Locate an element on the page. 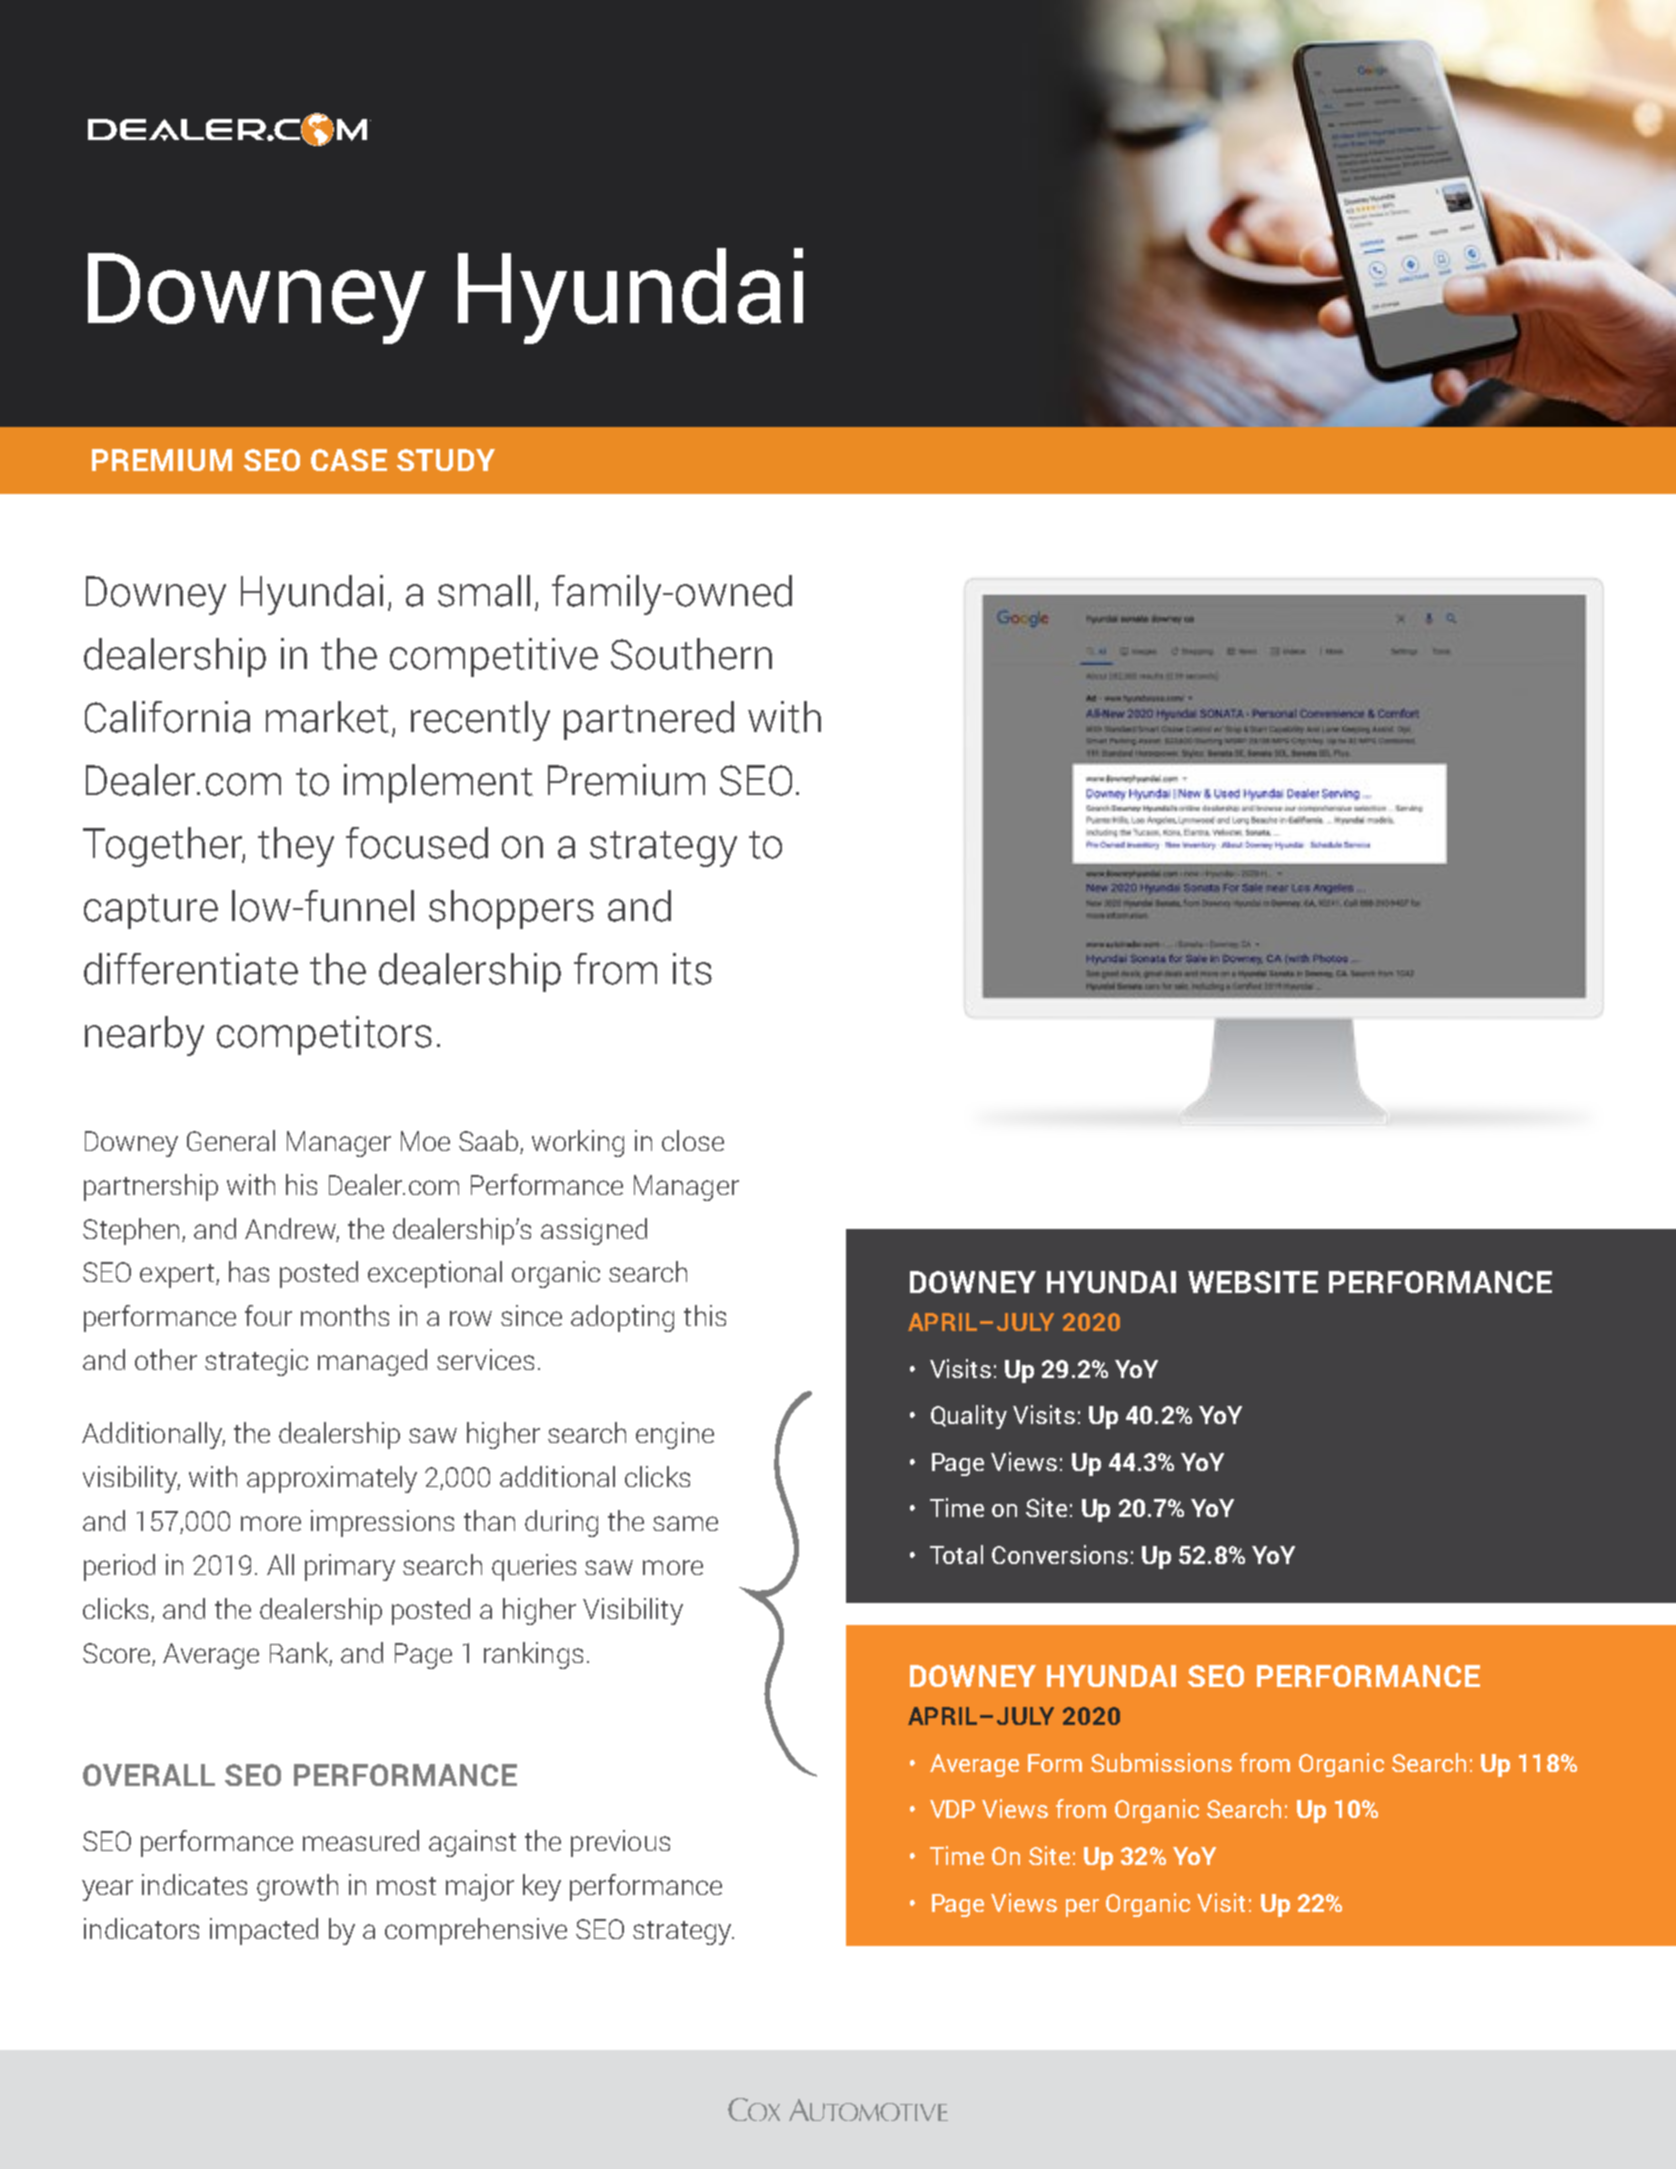 The image size is (1676, 2169). CASE is located at coordinates (349, 460).
